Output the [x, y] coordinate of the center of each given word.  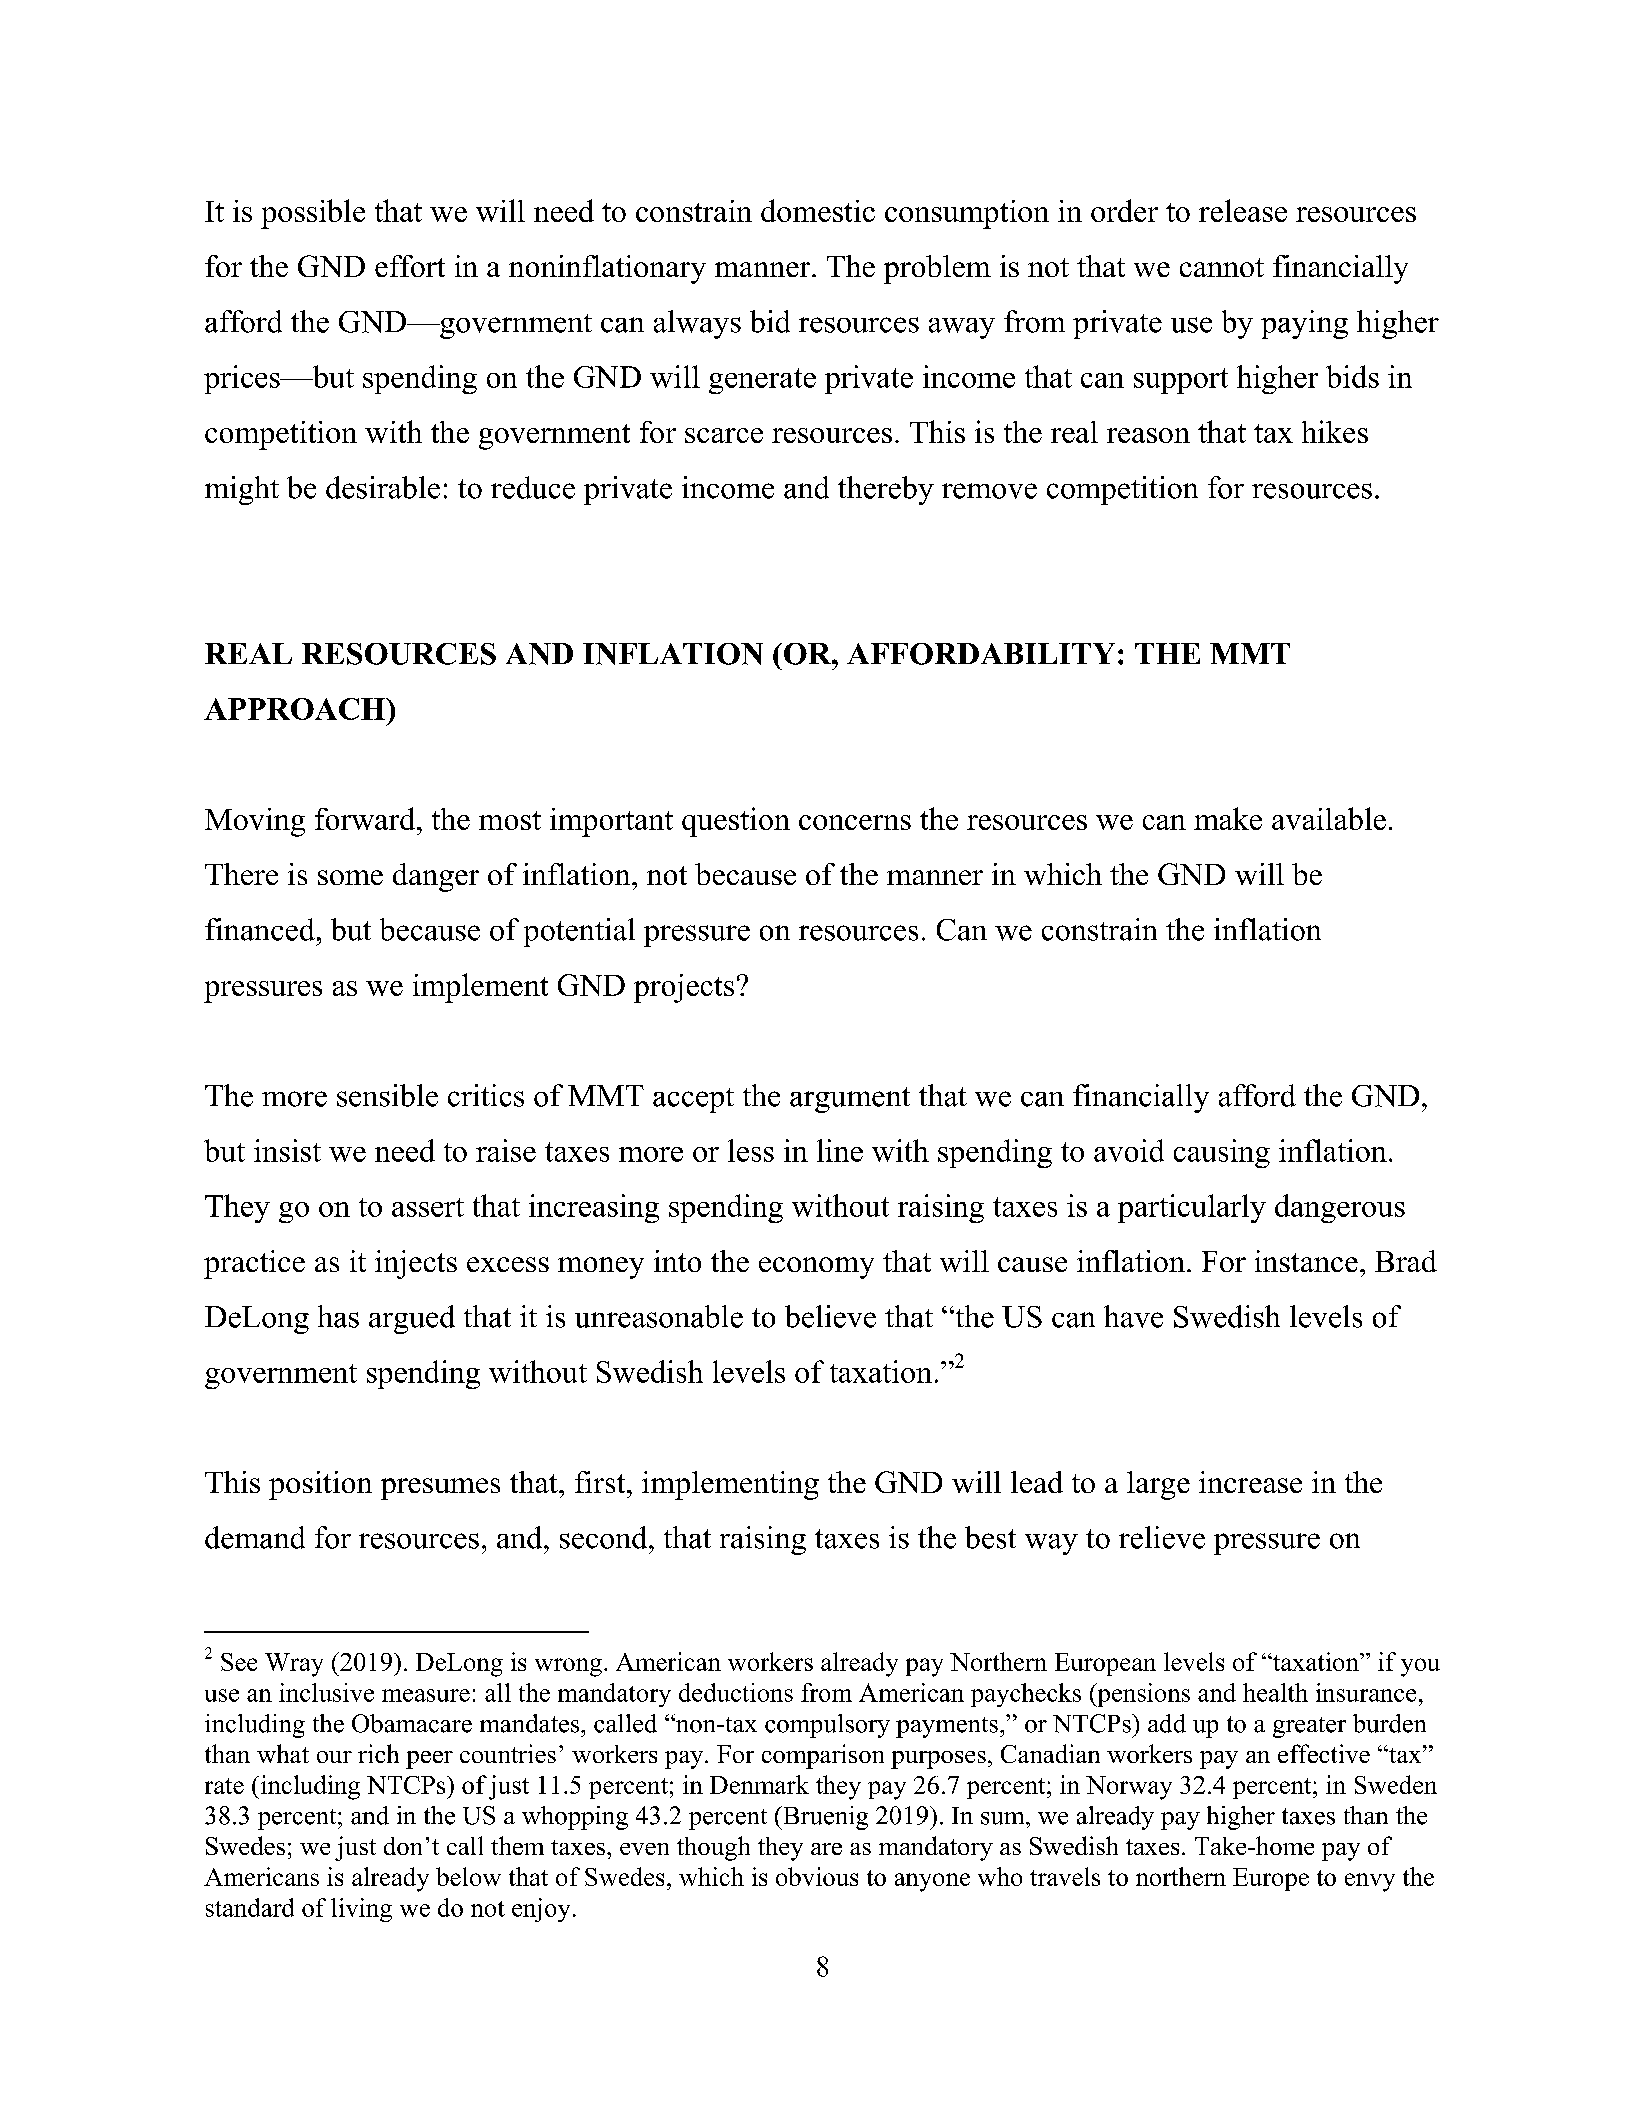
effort [410, 266]
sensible [387, 1095]
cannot [1222, 267]
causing [1222, 1153]
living [361, 1910]
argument [850, 1100]
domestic [818, 210]
